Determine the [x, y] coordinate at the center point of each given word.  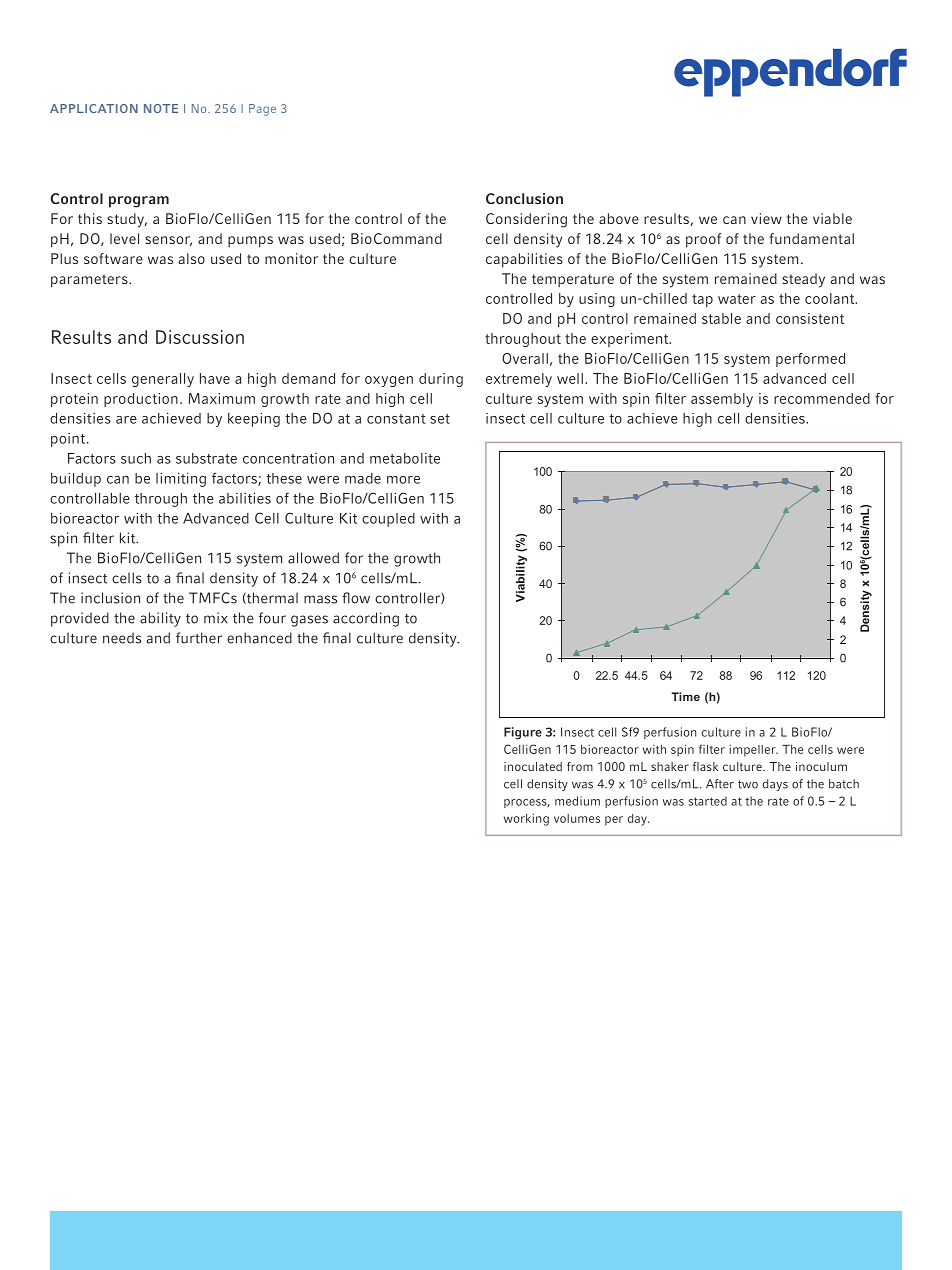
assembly [722, 400]
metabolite [405, 458]
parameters [90, 281]
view [766, 218]
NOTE [161, 108]
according [366, 619]
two [748, 784]
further [199, 638]
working [526, 819]
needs [122, 638]
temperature [573, 280]
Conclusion [524, 198]
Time [685, 696]
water [737, 299]
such [136, 458]
